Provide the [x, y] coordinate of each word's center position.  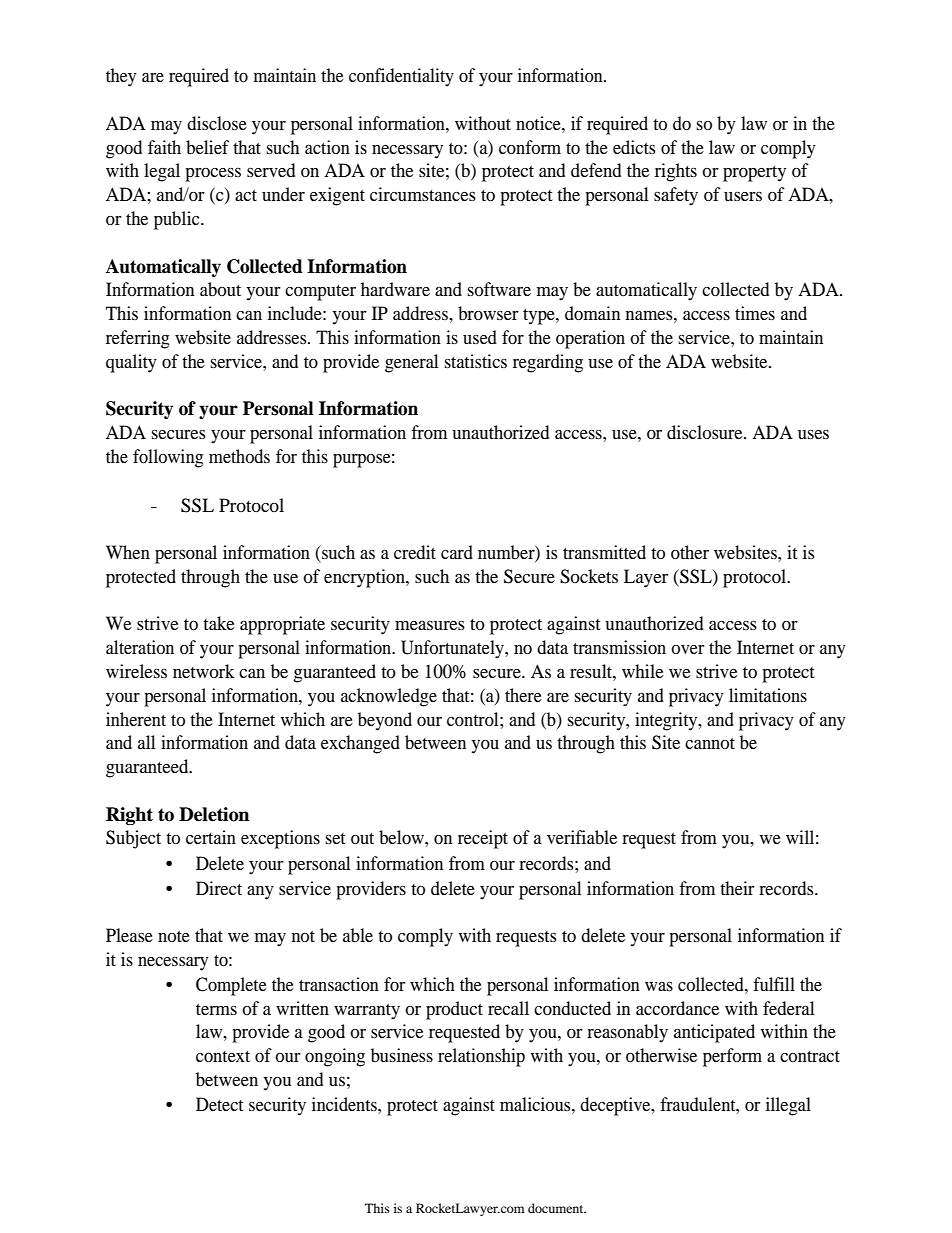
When [128, 552]
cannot [710, 743]
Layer [646, 578]
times [755, 313]
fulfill [774, 984]
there [523, 695]
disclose [217, 123]
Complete [231, 986]
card [457, 552]
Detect [219, 1104]
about [220, 289]
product [454, 1010]
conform [530, 147]
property [754, 174]
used [480, 337]
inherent [136, 719]
